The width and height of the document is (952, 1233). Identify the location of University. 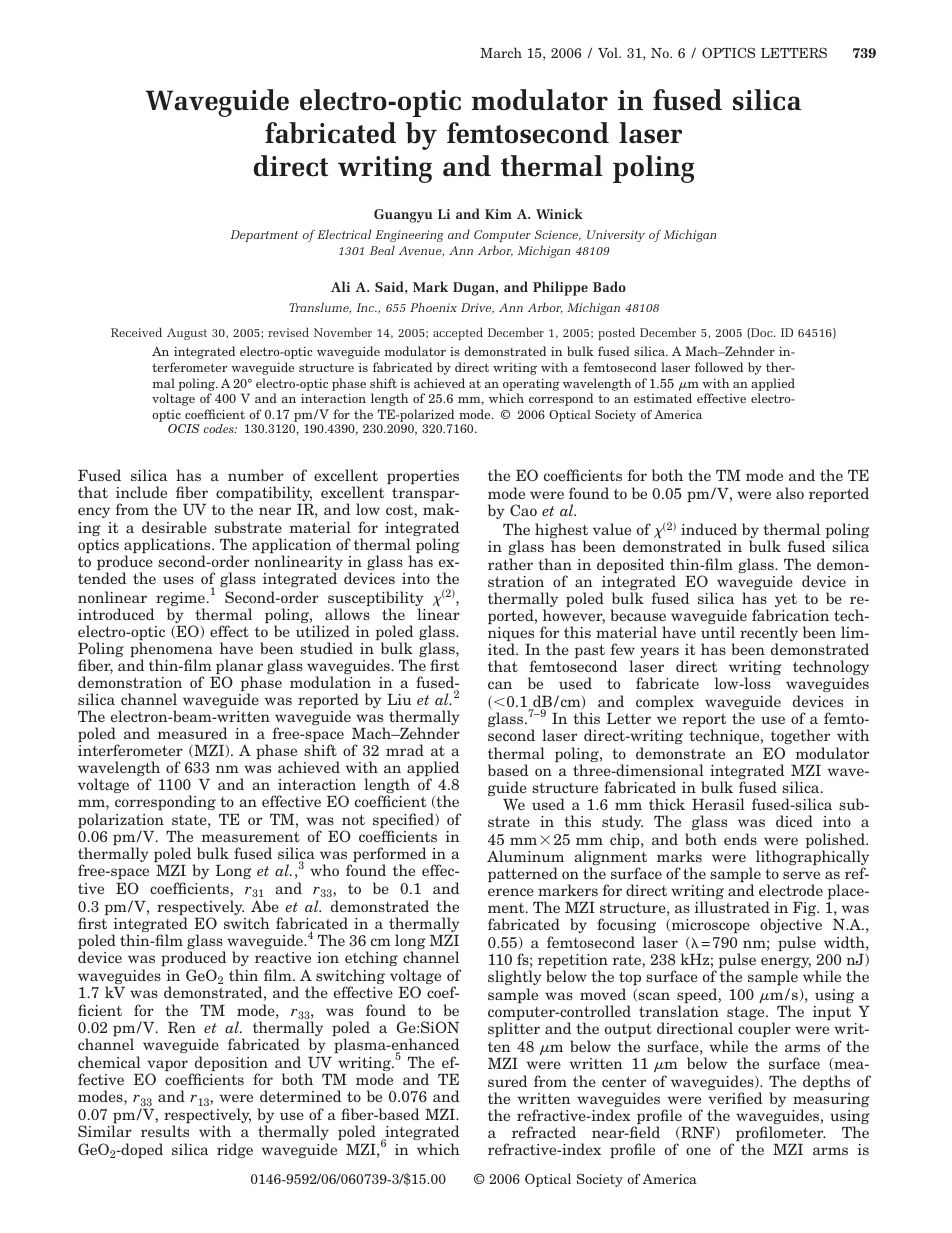
(616, 236).
